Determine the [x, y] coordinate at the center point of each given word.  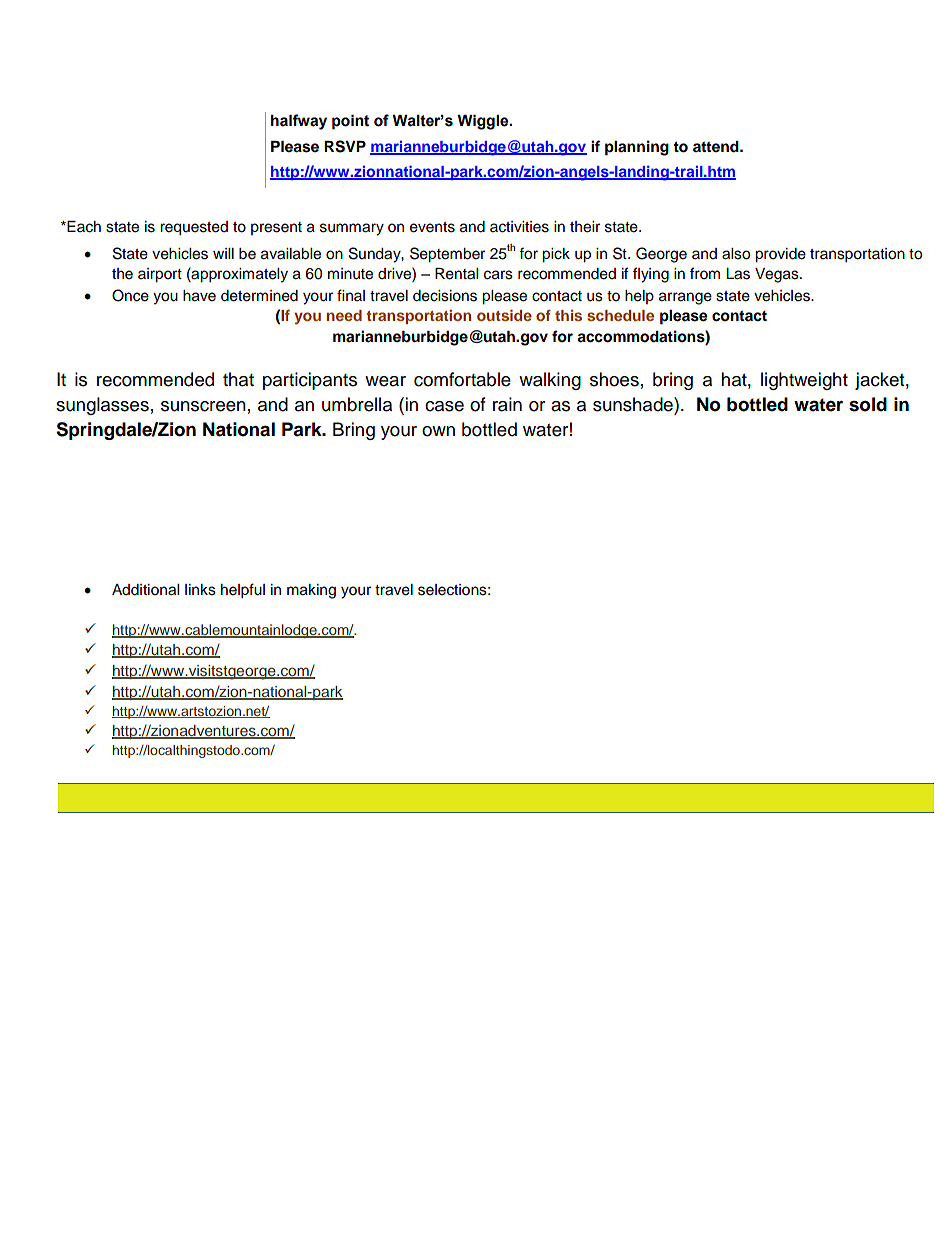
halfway [299, 122]
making [311, 591]
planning [637, 148]
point [350, 122]
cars [498, 275]
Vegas [778, 275]
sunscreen [203, 406]
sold [868, 404]
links [200, 590]
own [438, 431]
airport [160, 275]
